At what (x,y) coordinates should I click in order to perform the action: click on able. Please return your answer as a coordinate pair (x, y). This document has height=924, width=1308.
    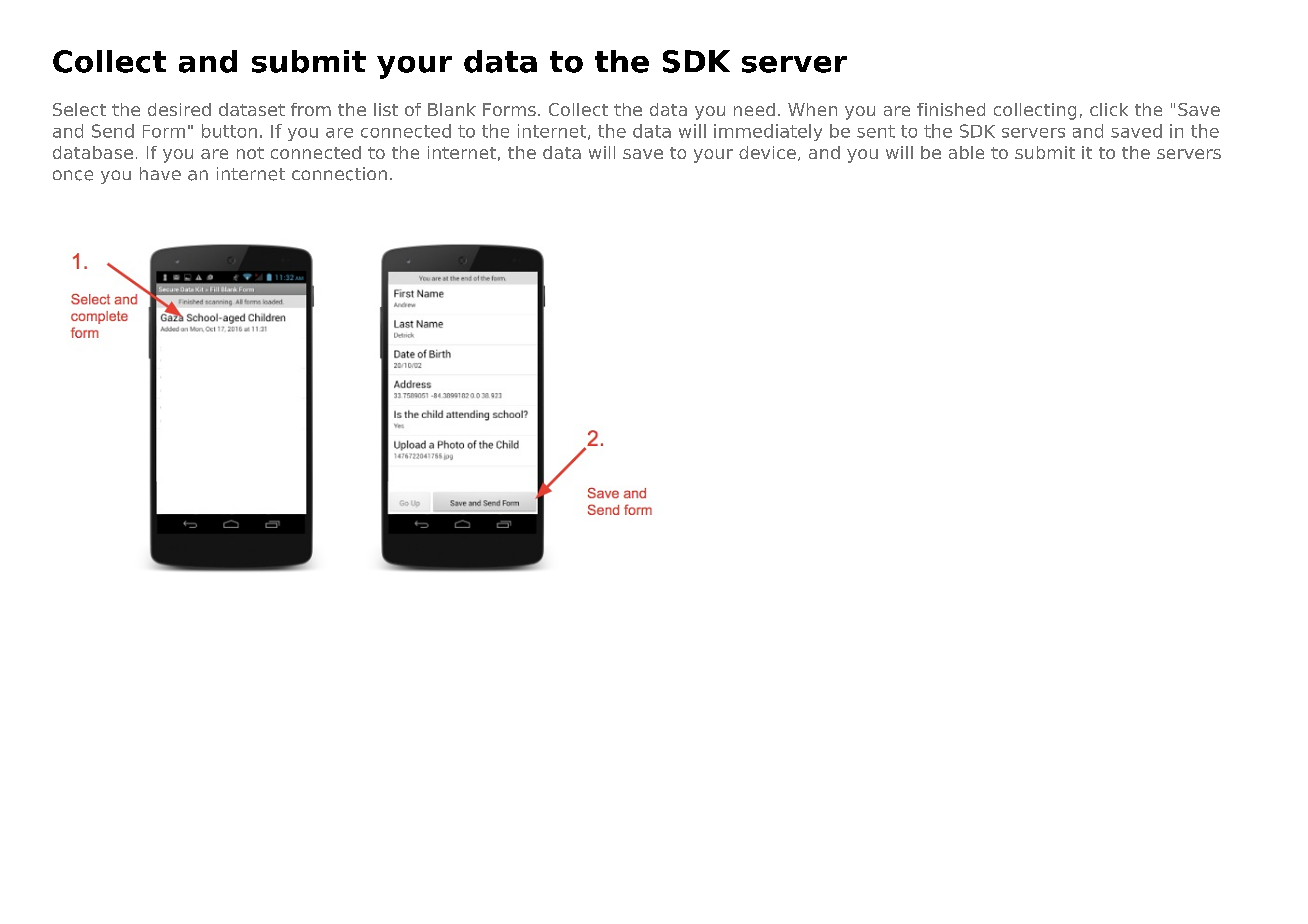
    Looking at the image, I should click on (966, 152).
